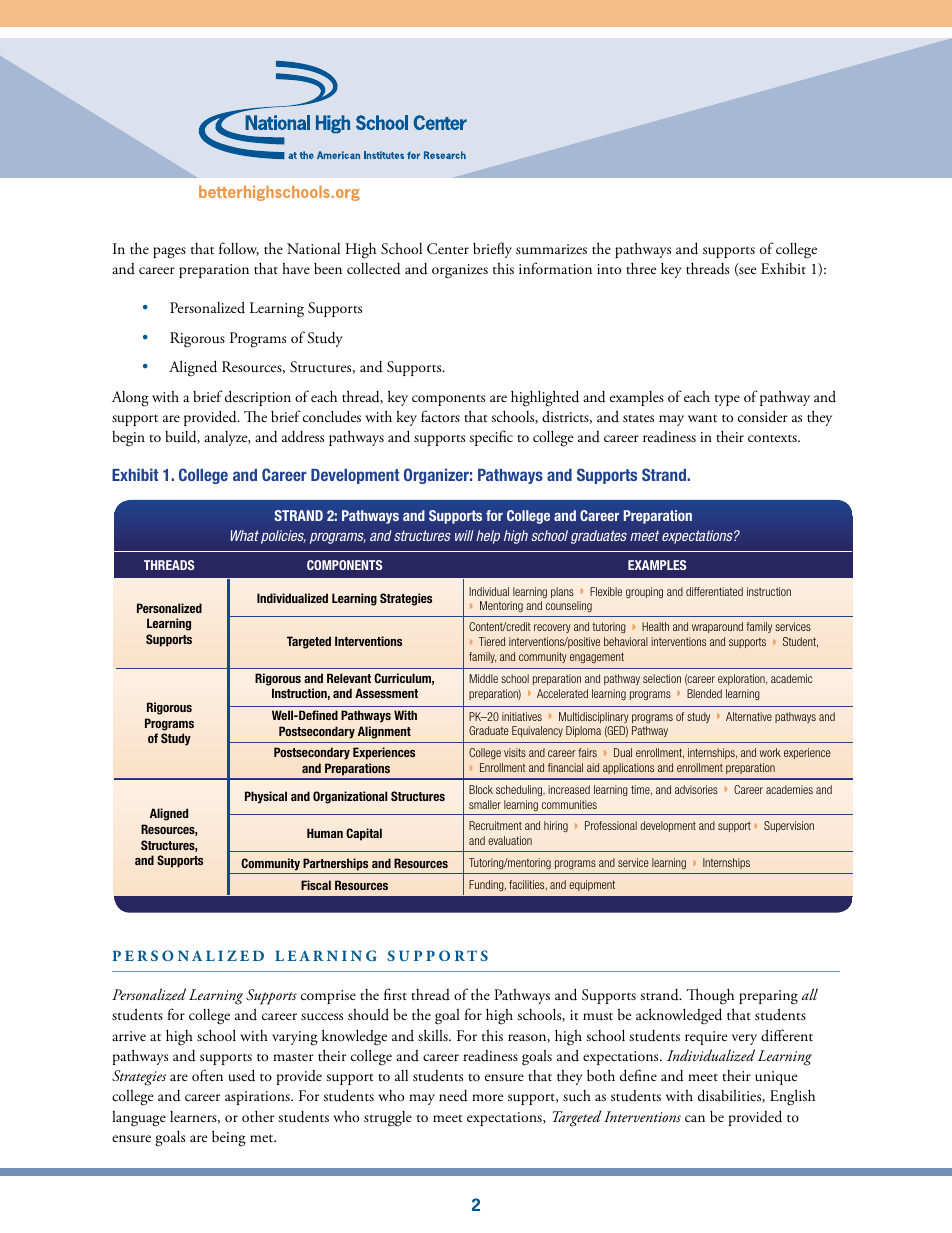  What do you see at coordinates (695, 1118) in the image?
I see `can` at bounding box center [695, 1118].
